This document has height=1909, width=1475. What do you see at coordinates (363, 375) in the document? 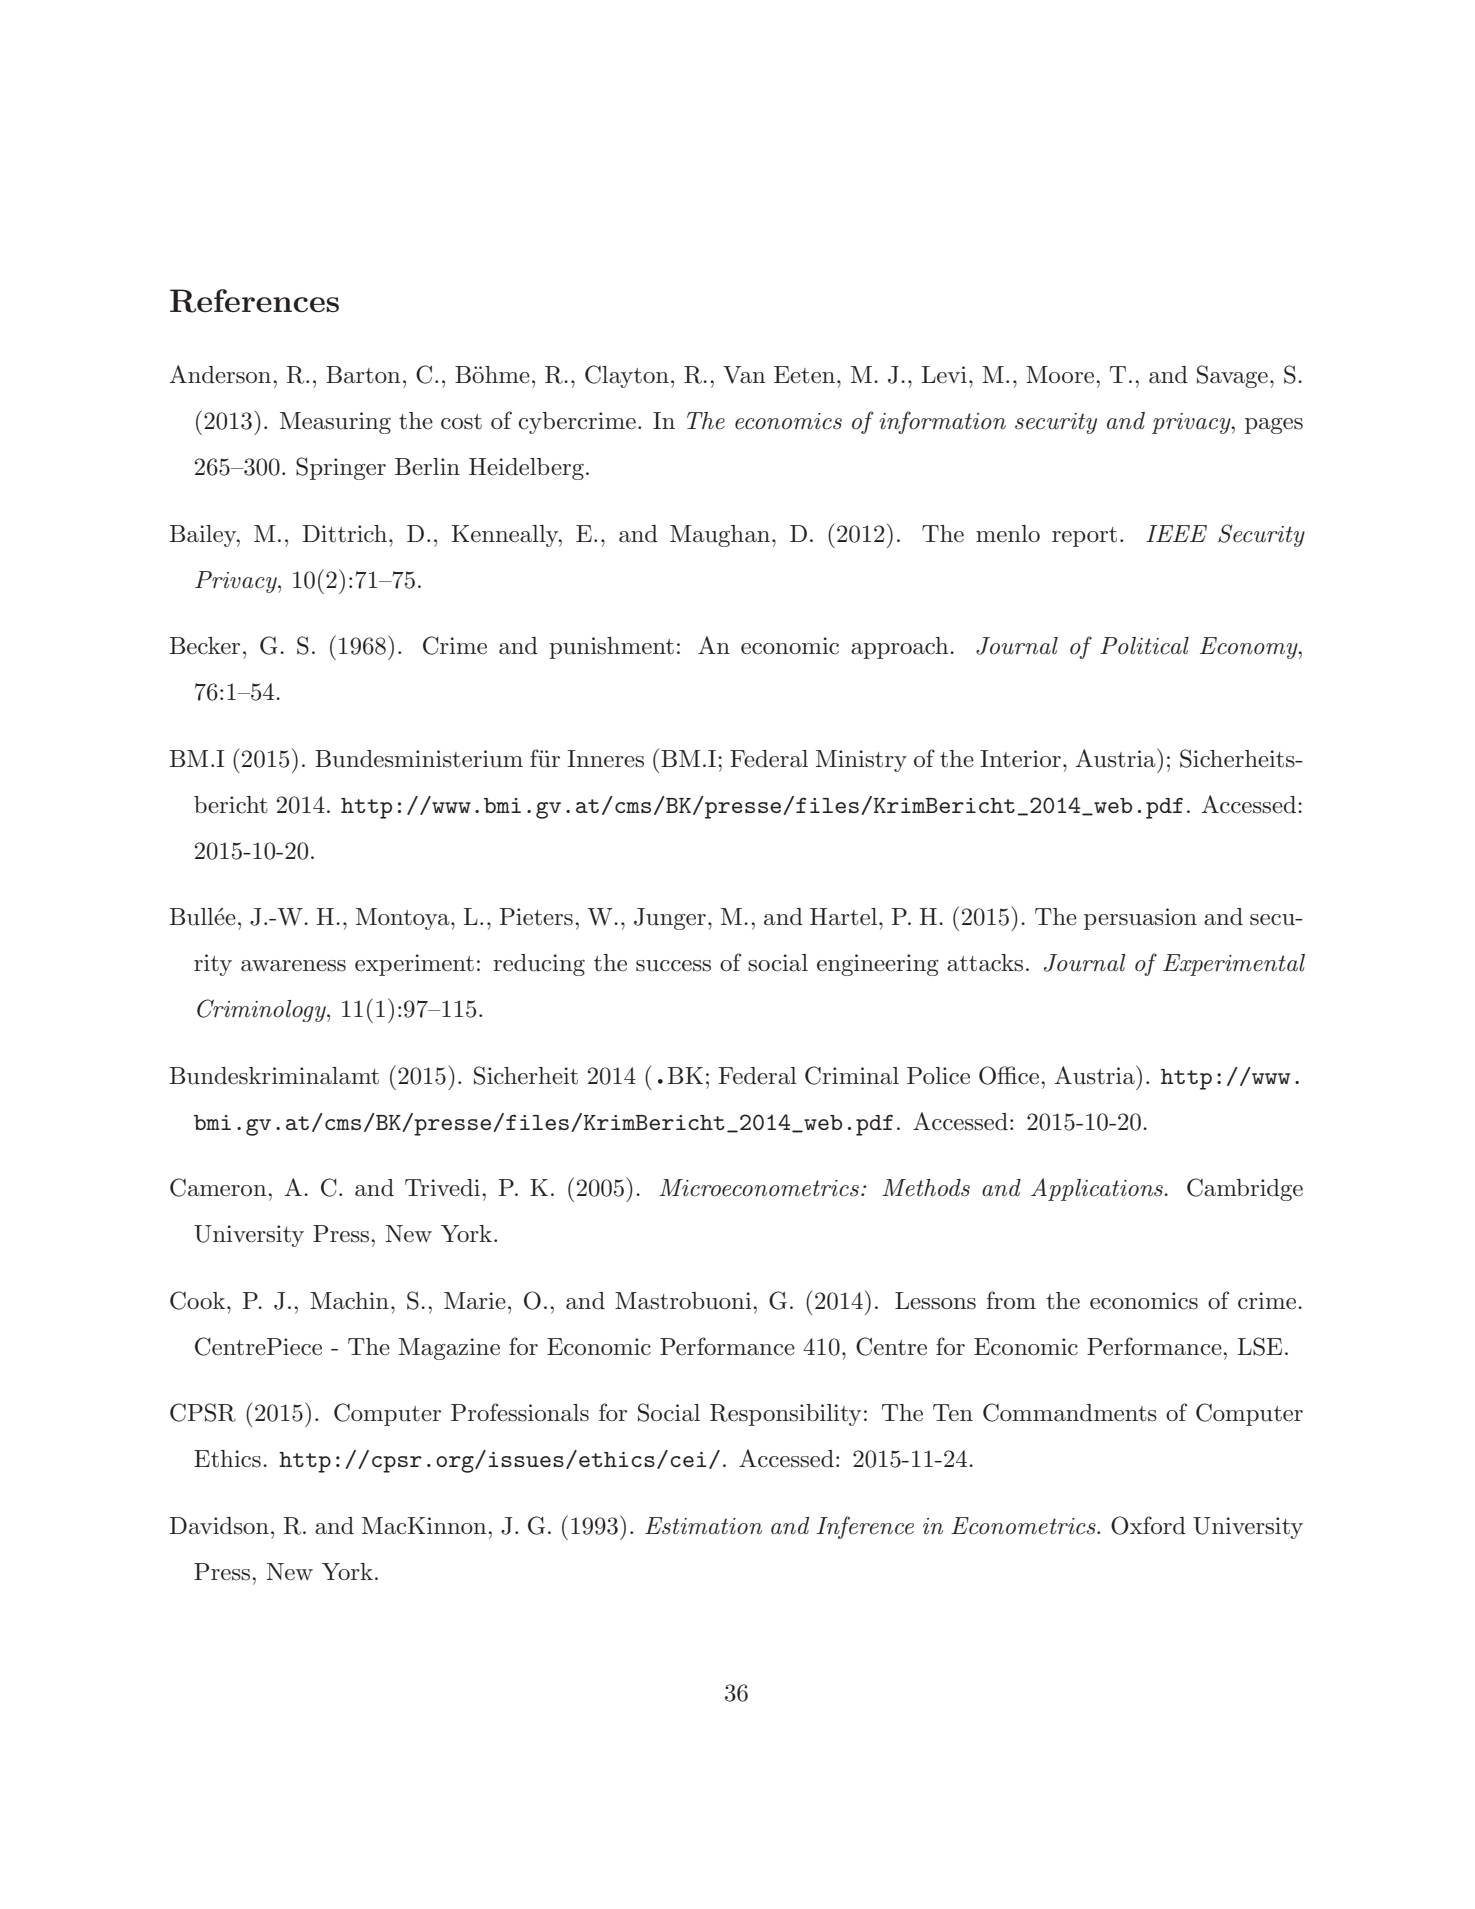
I see `Barton` at bounding box center [363, 375].
